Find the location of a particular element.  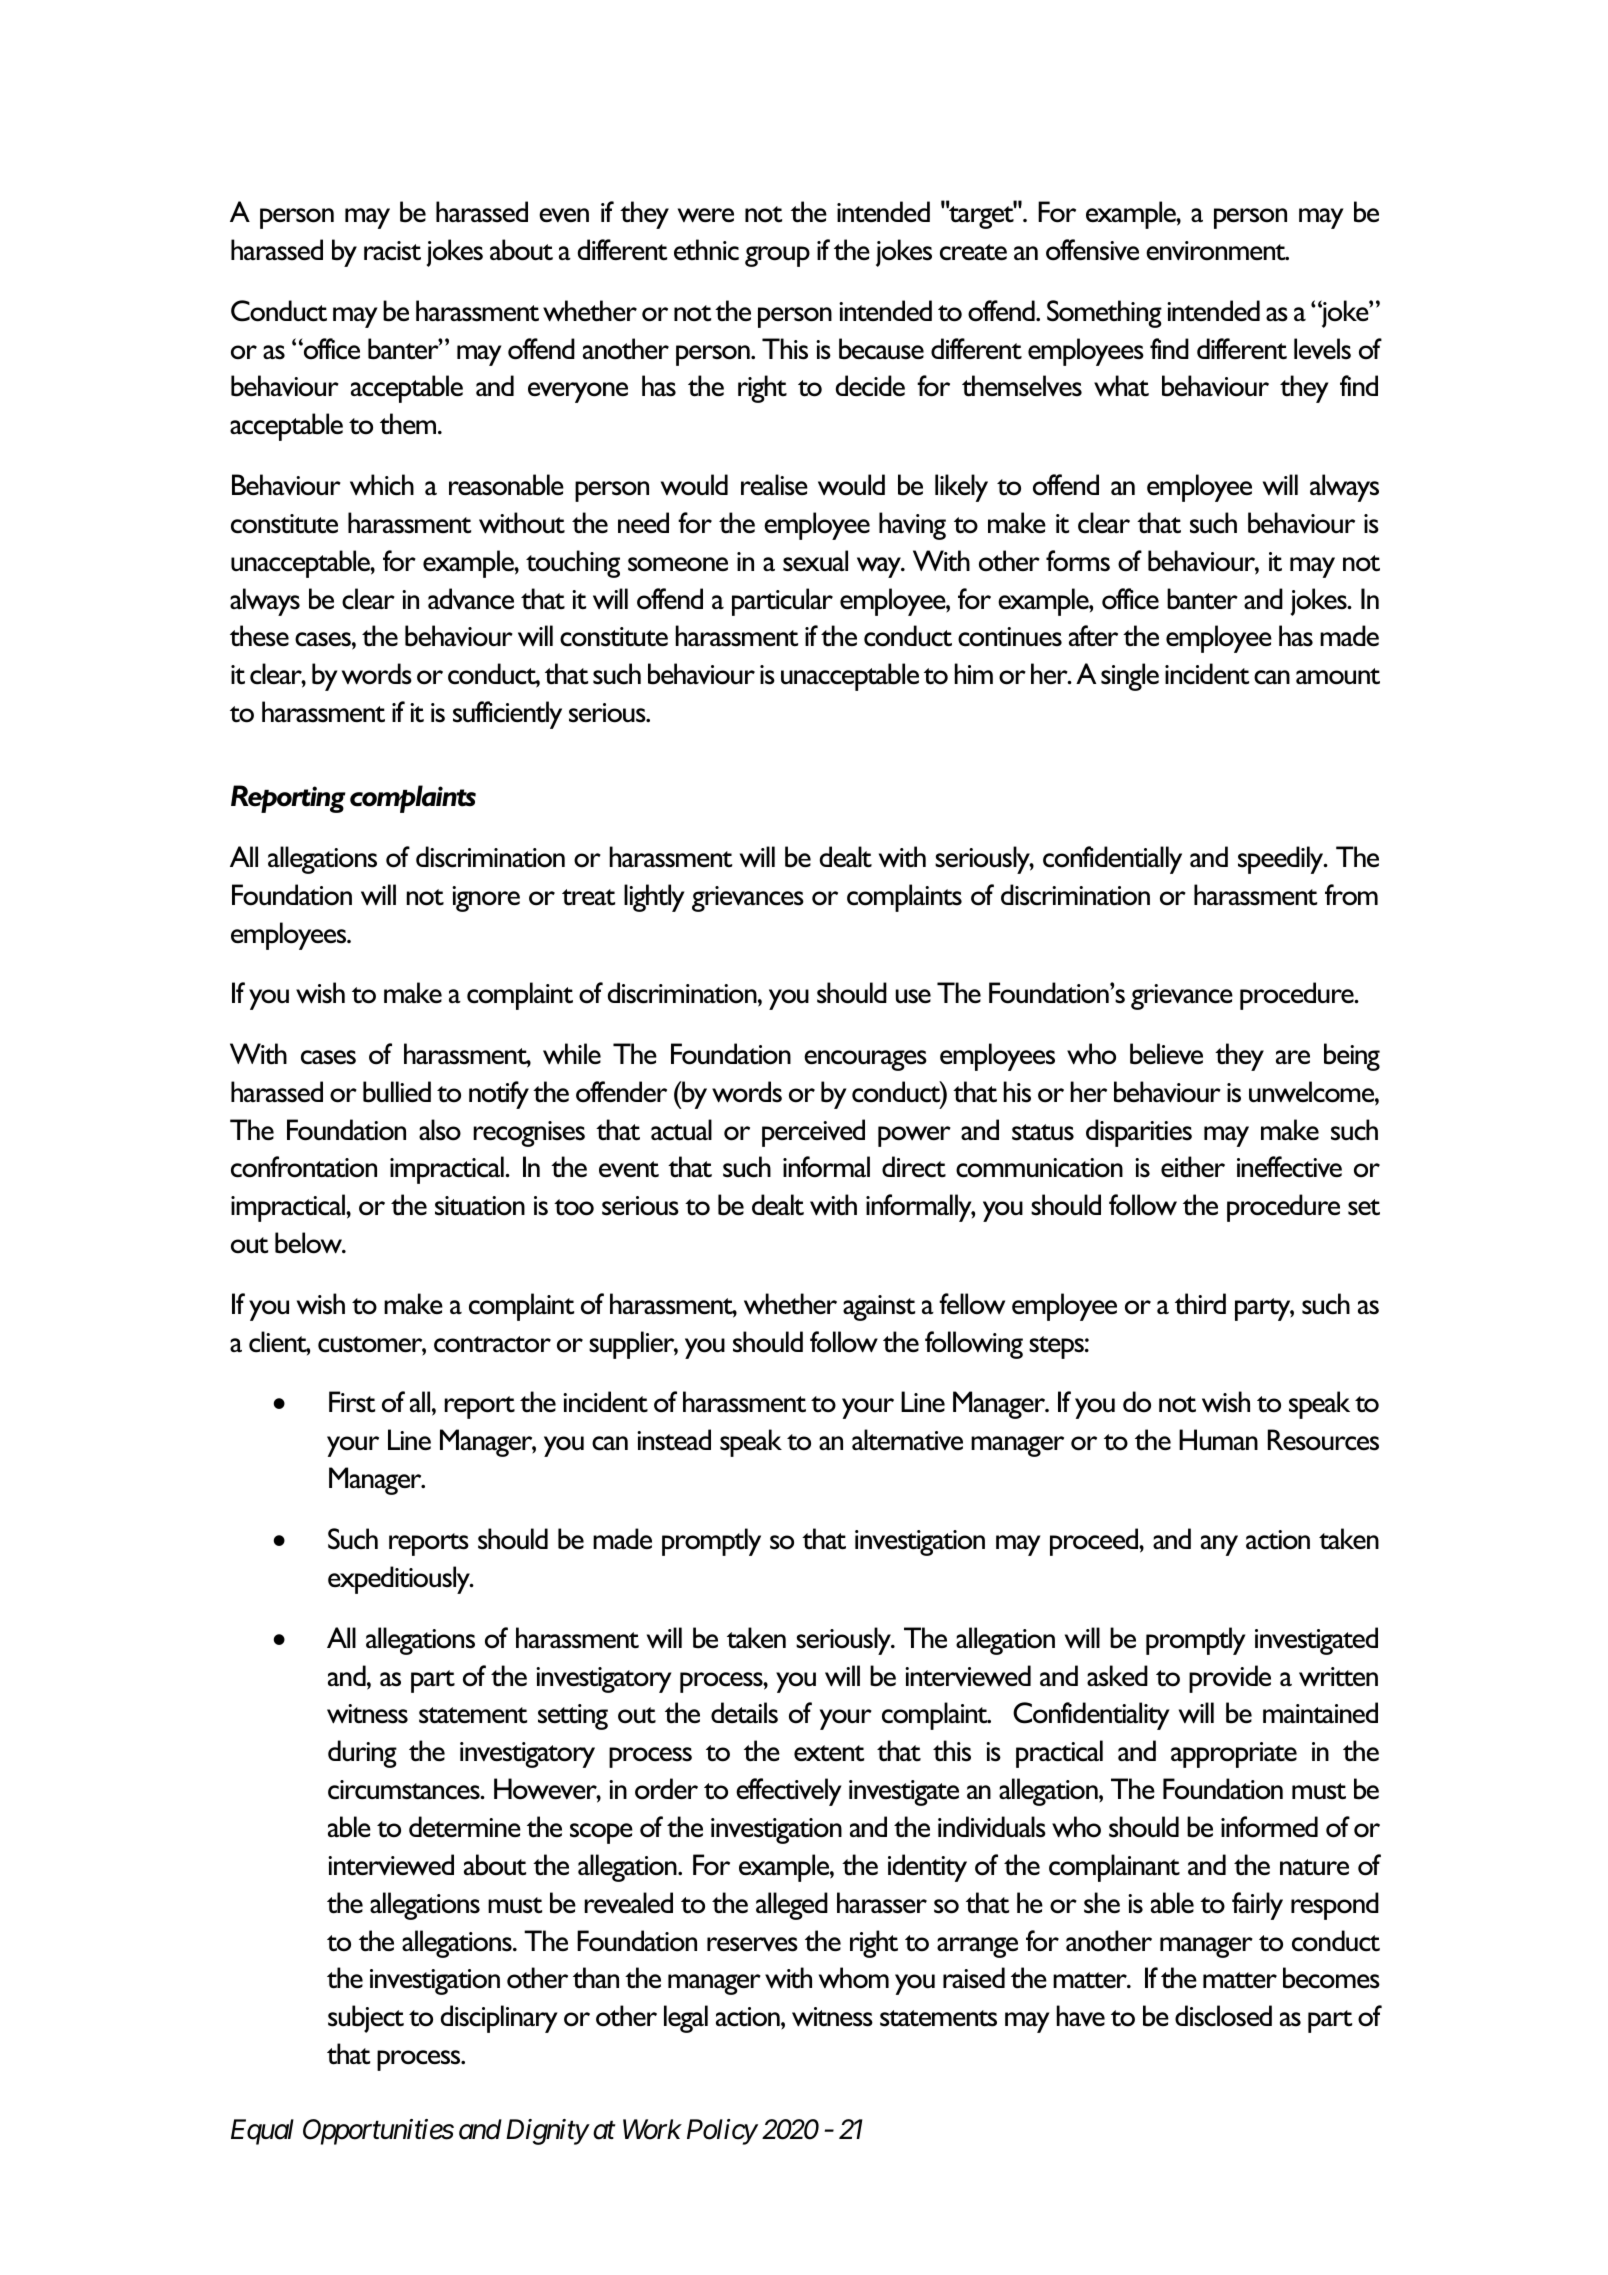

environment is located at coordinates (1217, 251).
